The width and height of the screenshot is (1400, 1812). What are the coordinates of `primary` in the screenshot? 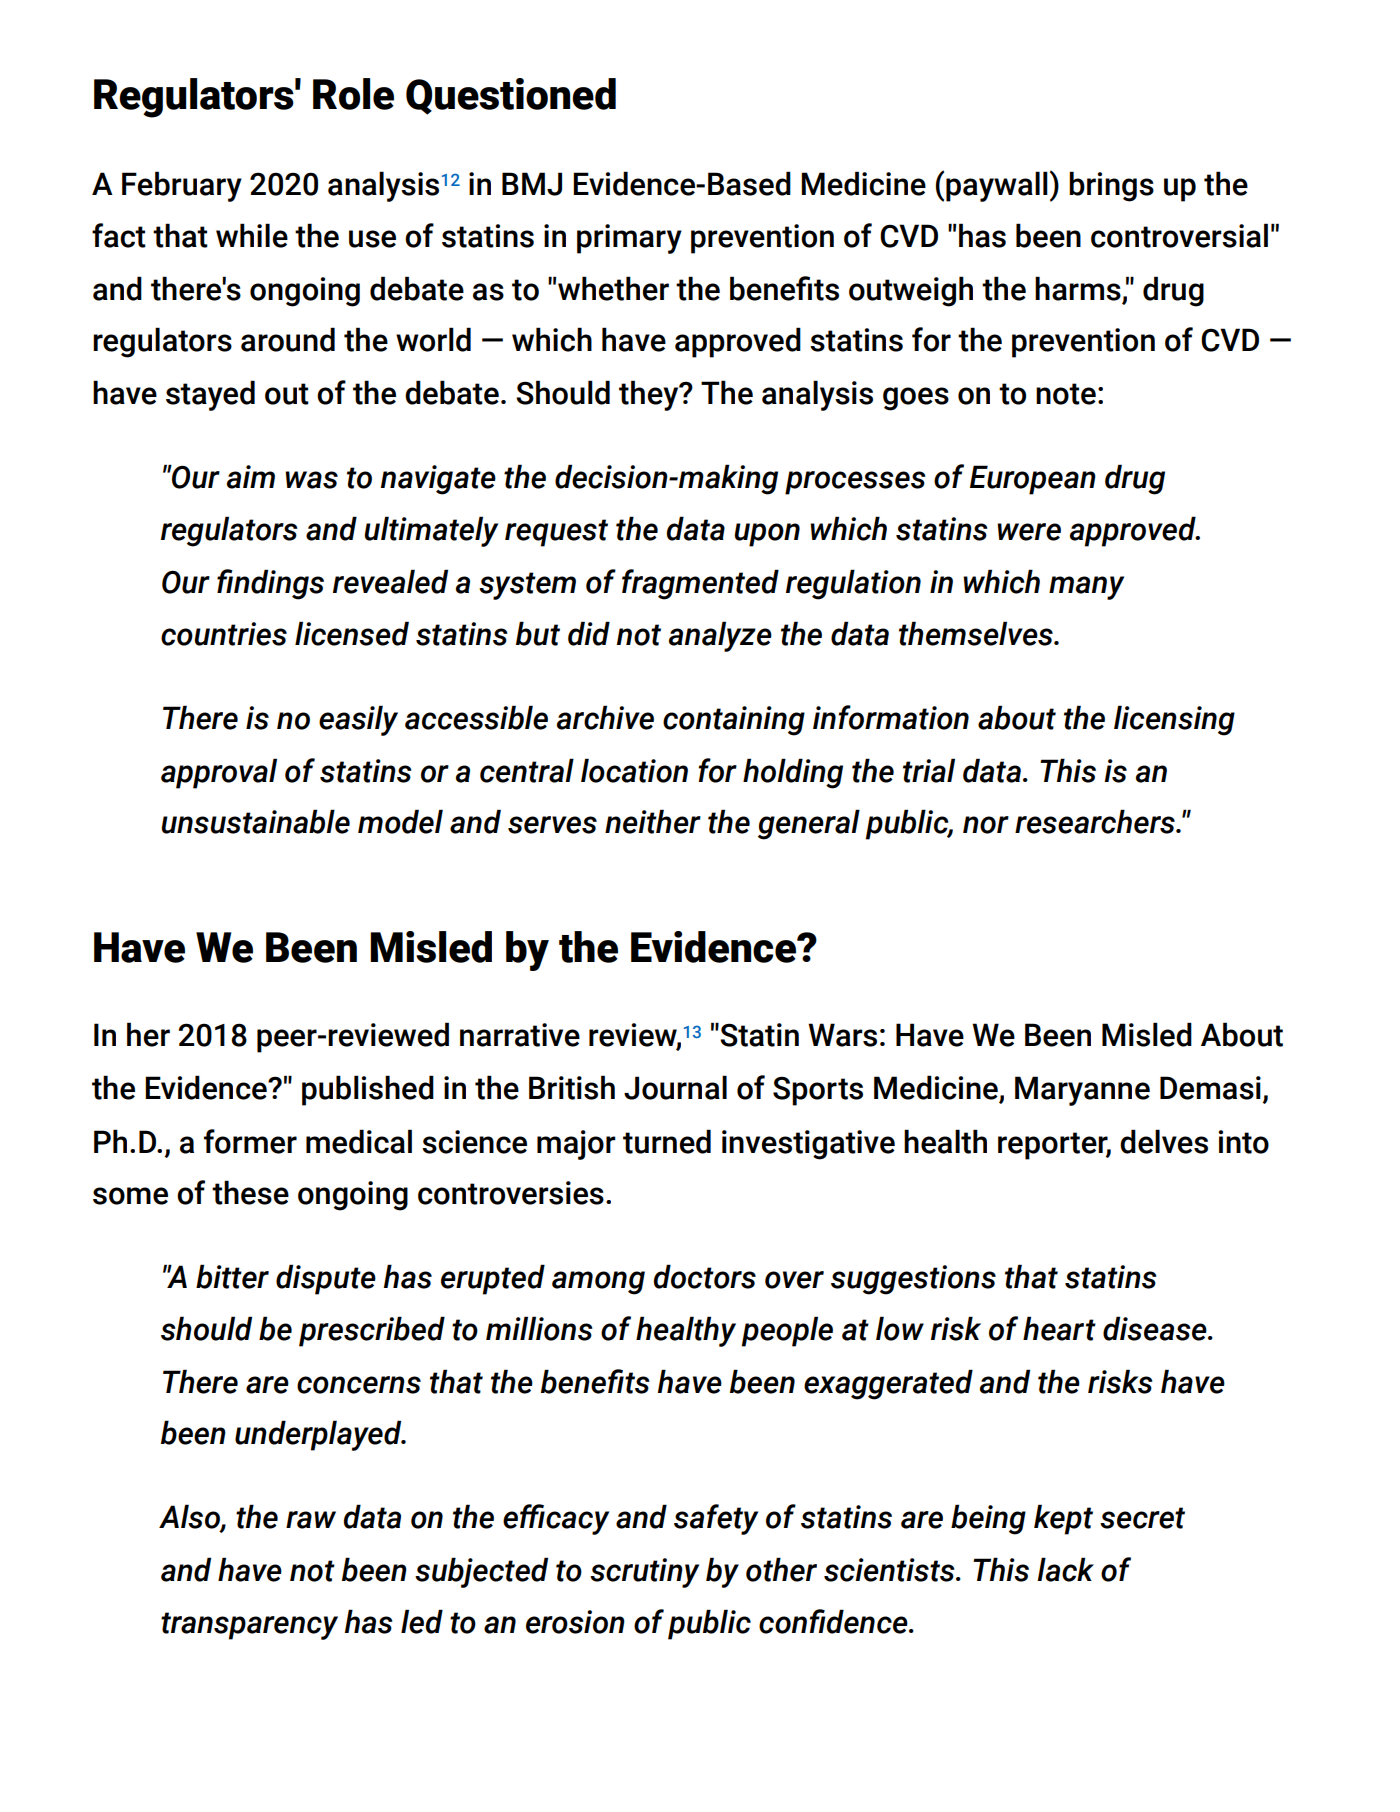 It's located at (629, 239).
